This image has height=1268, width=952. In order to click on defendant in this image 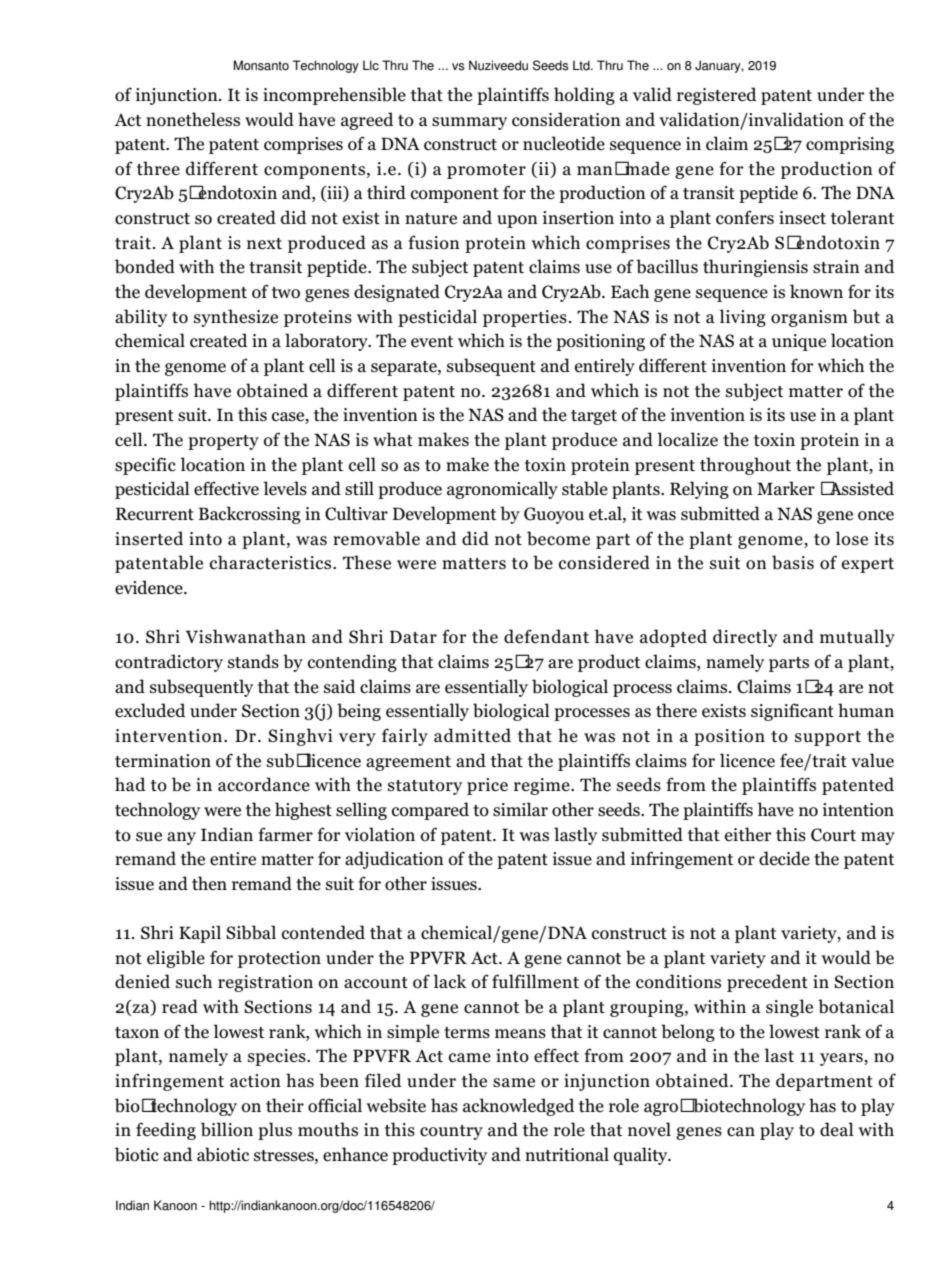, I will do `click(546, 636)`.
